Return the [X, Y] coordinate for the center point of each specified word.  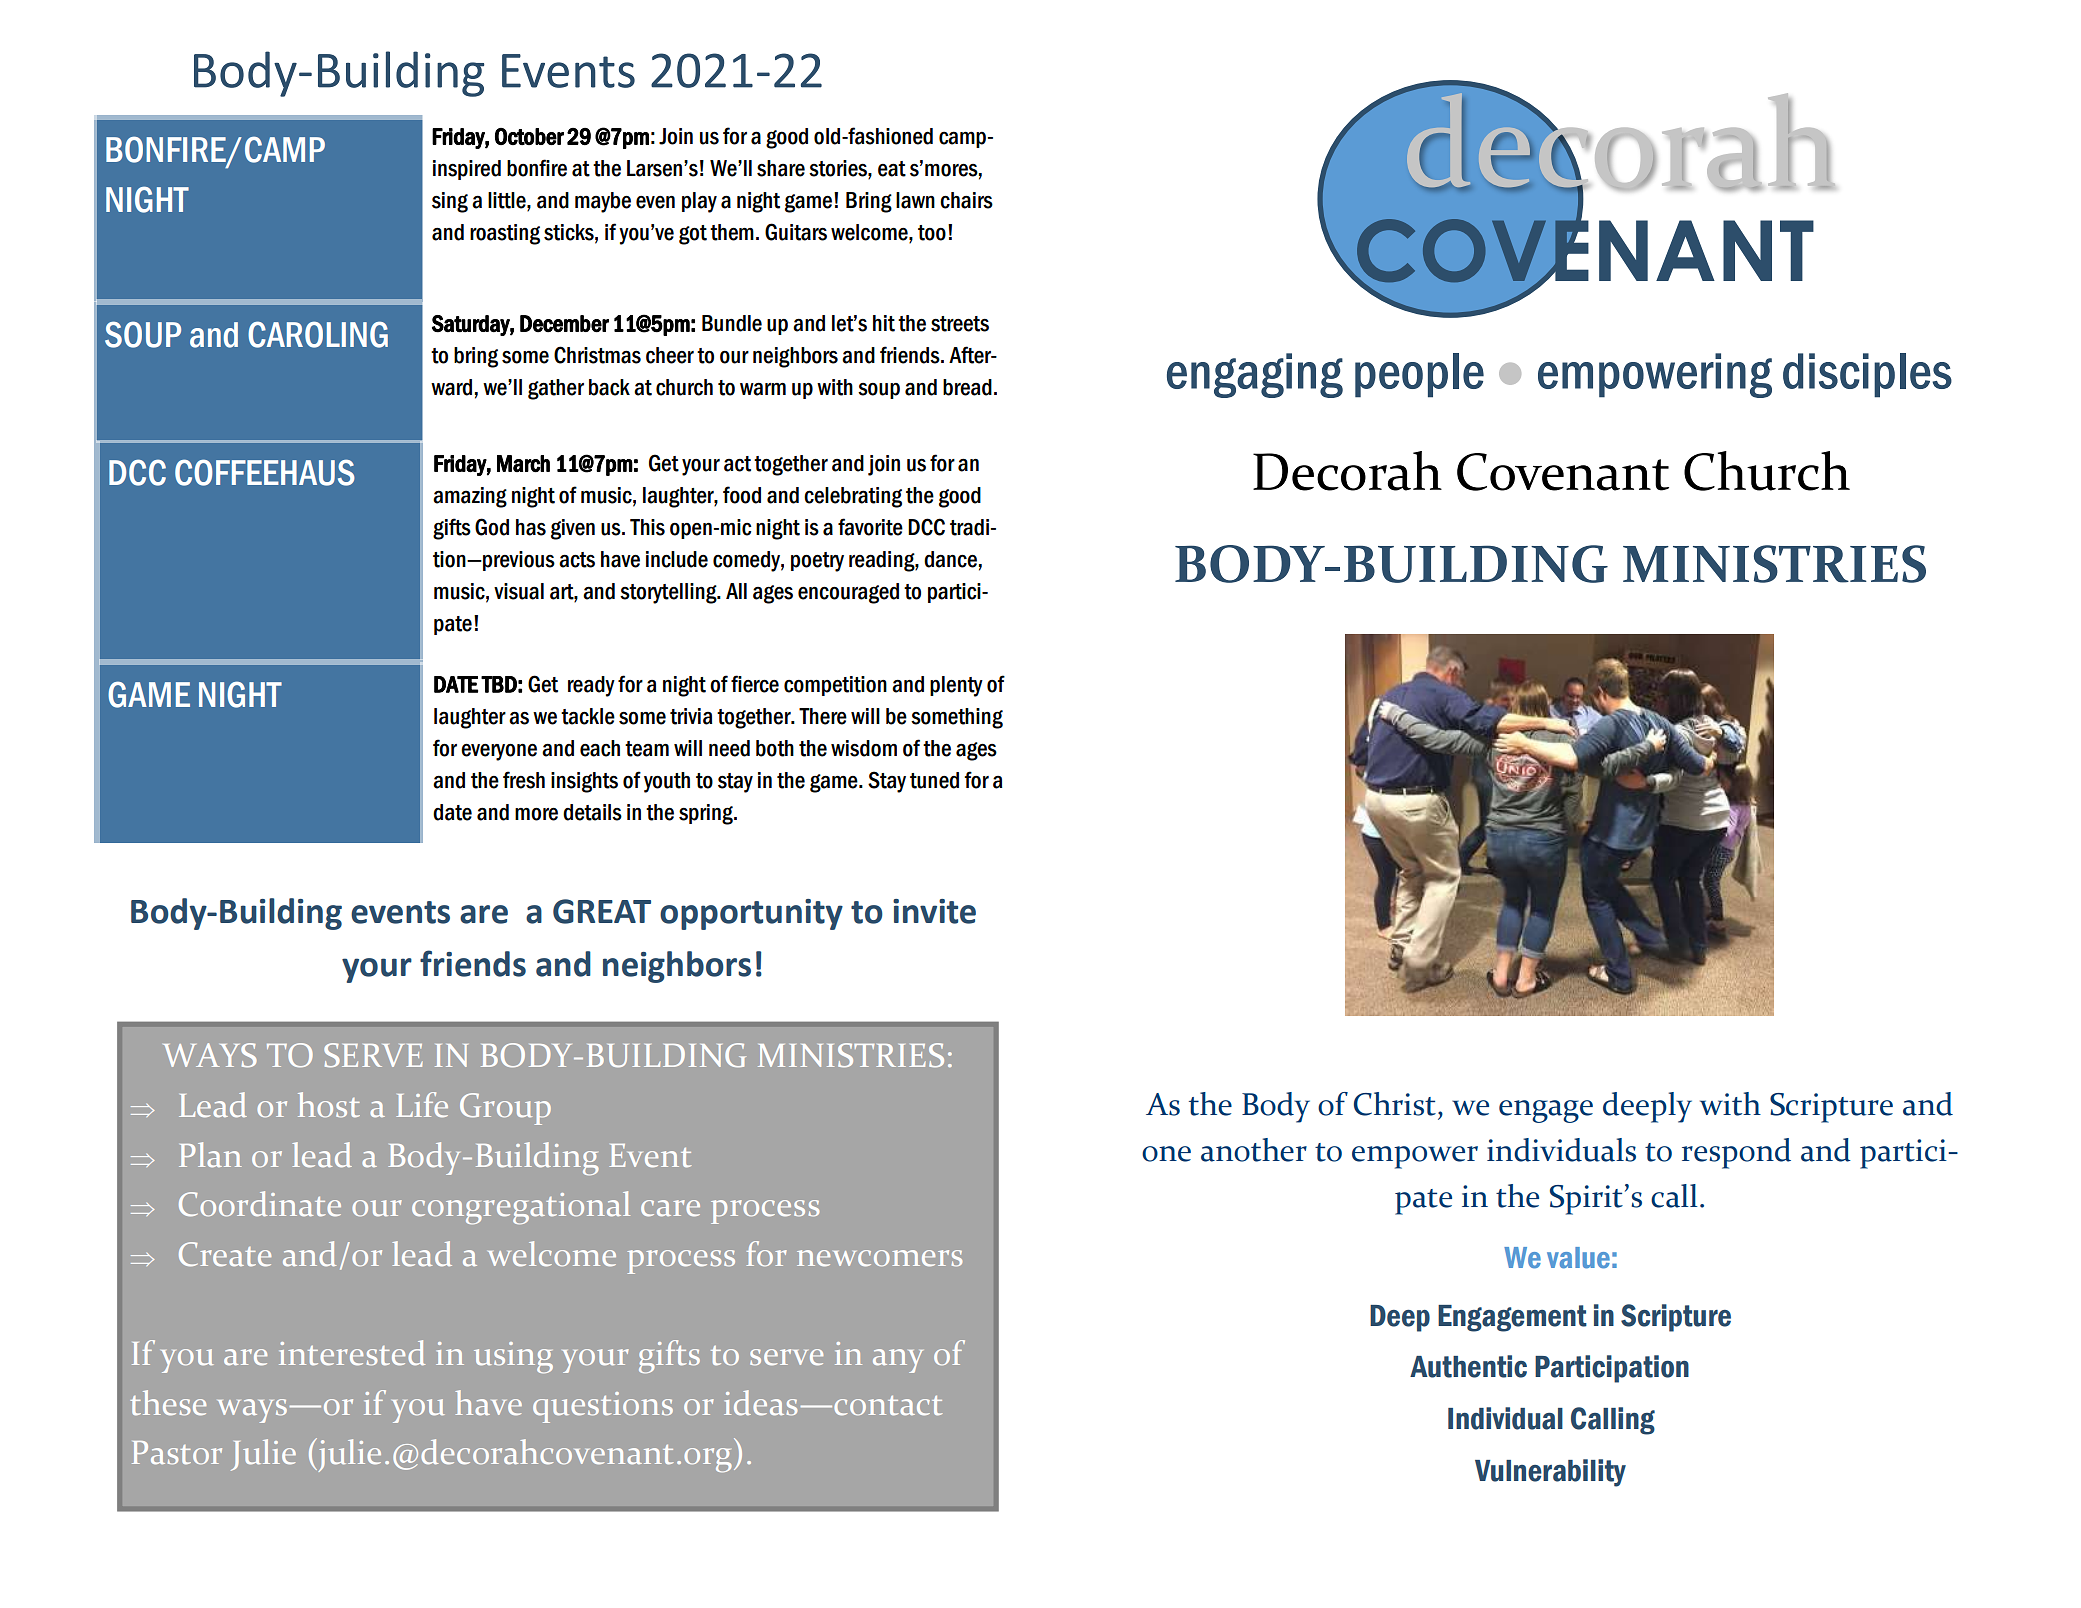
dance [950, 559]
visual [519, 591]
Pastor [177, 1452]
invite [934, 911]
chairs [966, 200]
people [1419, 375]
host [329, 1104]
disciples [1867, 375]
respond [1736, 1153]
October [529, 136]
